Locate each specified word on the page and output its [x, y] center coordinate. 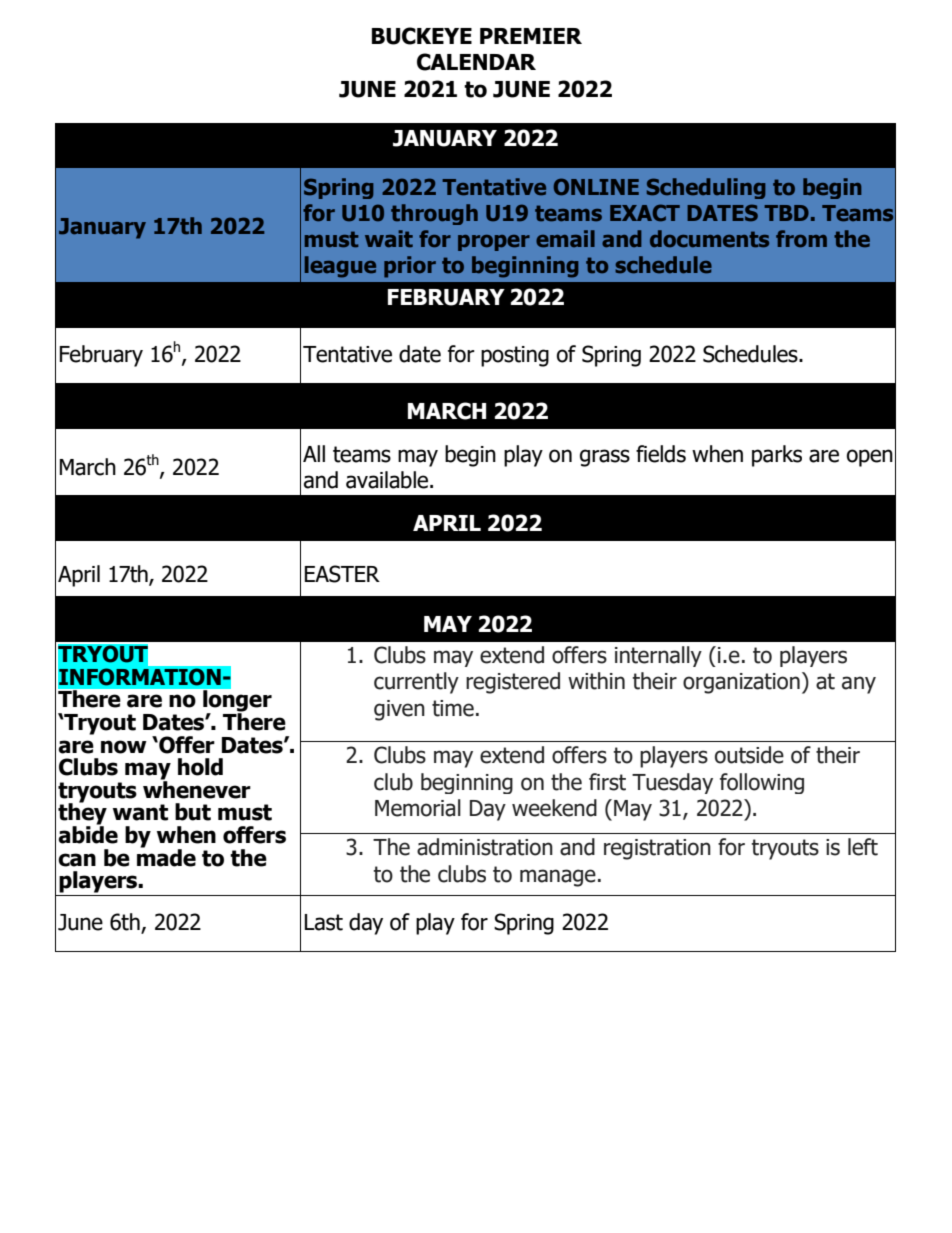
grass [605, 458]
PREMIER [531, 36]
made [166, 857]
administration [485, 847]
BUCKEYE [422, 36]
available [388, 480]
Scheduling [706, 188]
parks [777, 456]
